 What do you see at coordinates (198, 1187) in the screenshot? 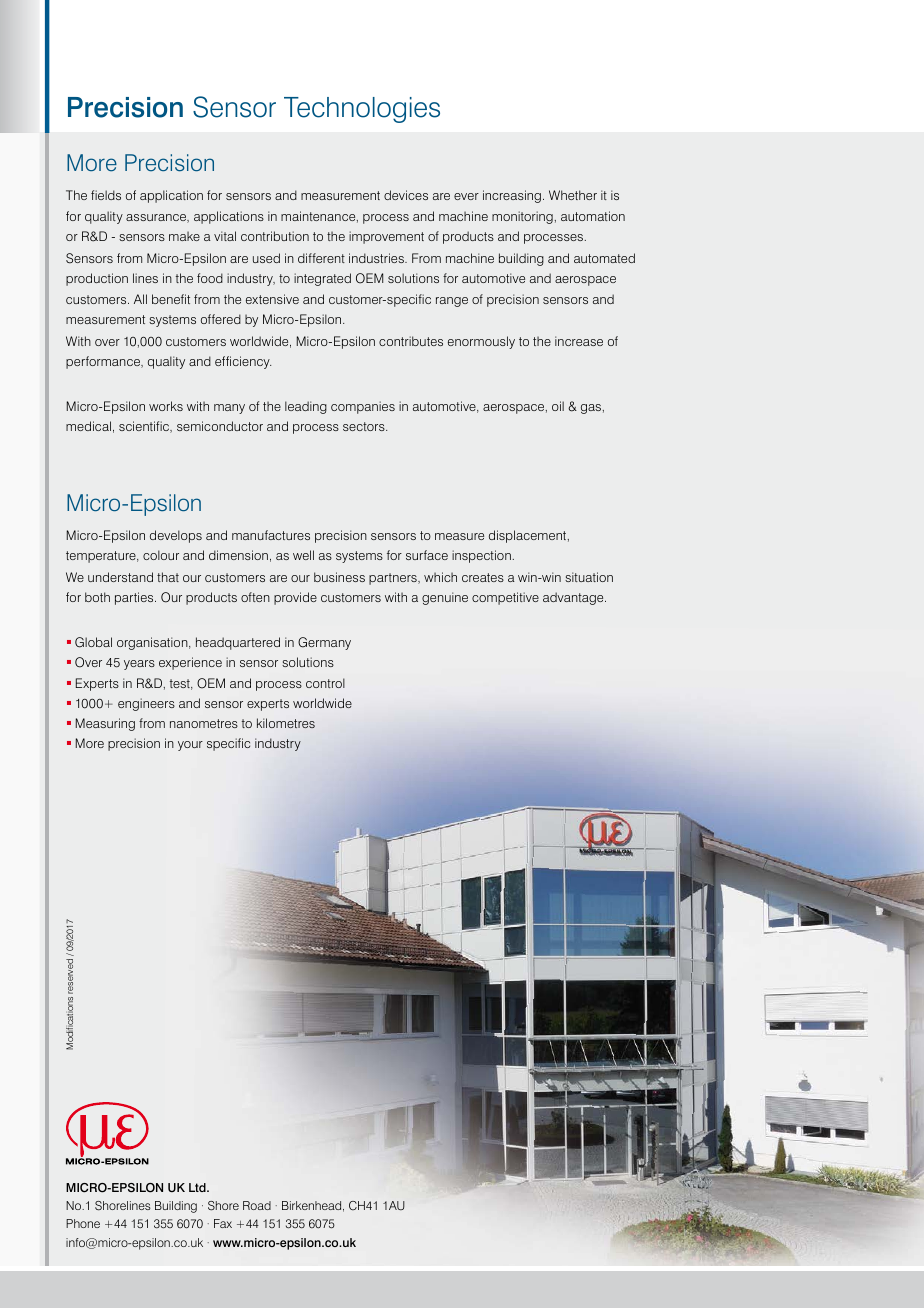
I see `Ltd` at bounding box center [198, 1187].
